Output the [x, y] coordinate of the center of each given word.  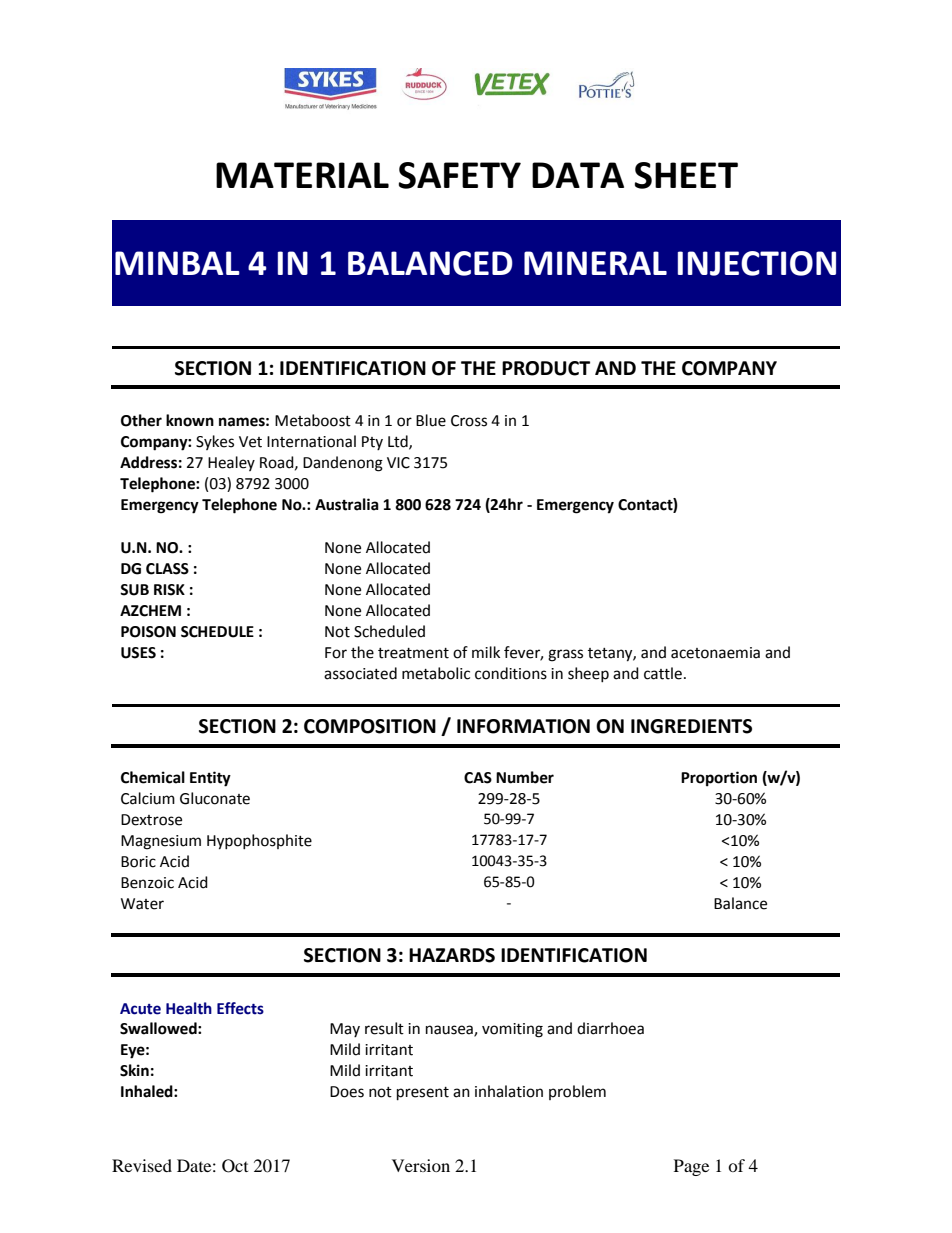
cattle [663, 673]
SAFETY [459, 175]
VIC [398, 463]
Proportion [719, 779]
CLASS [167, 569]
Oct [235, 1166]
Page [691, 1167]
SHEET [686, 175]
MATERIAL [302, 175]
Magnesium [161, 842]
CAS [478, 778]
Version [421, 1165]
